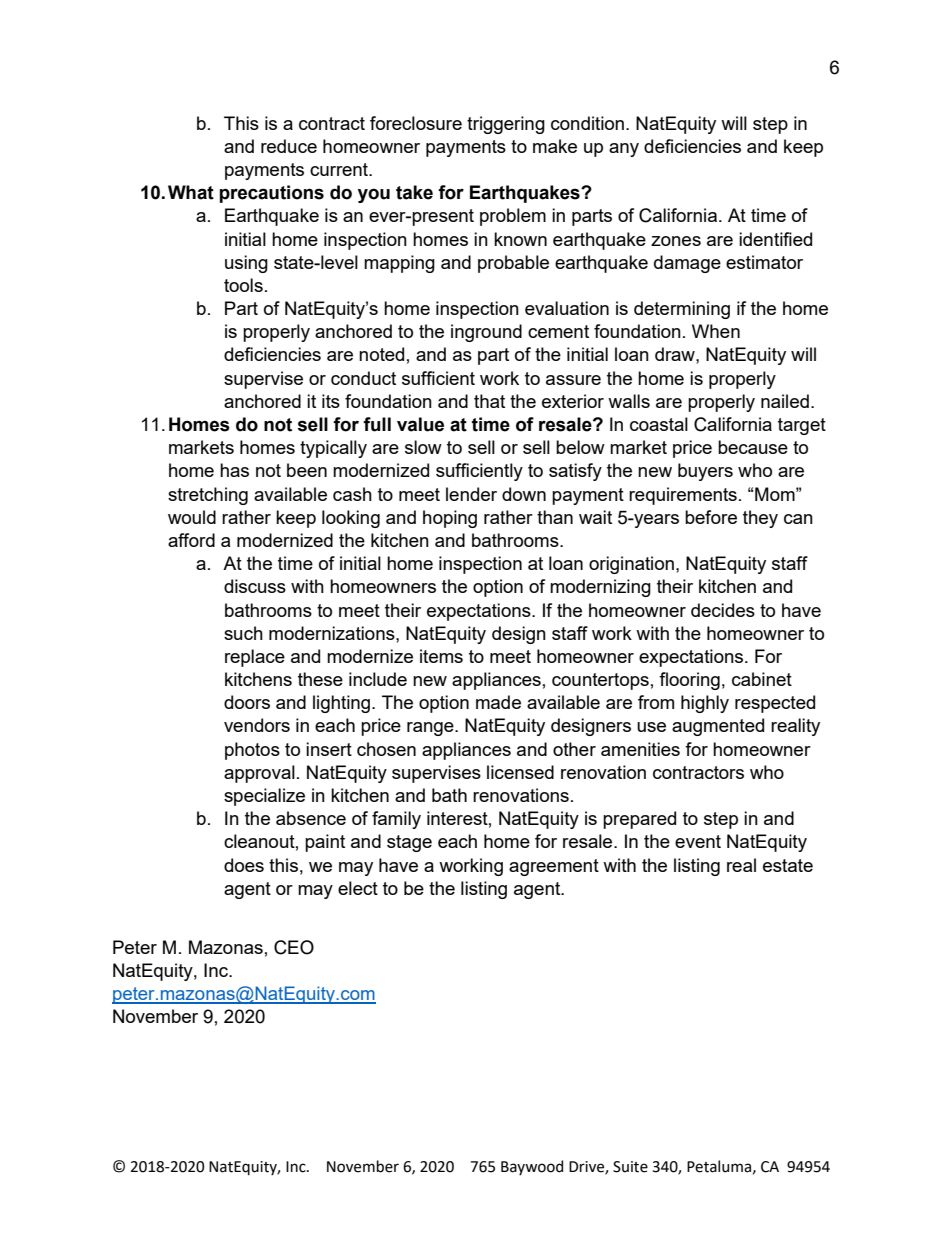 Image resolution: width=952 pixels, height=1233 pixels. I want to click on reduce, so click(289, 146).
